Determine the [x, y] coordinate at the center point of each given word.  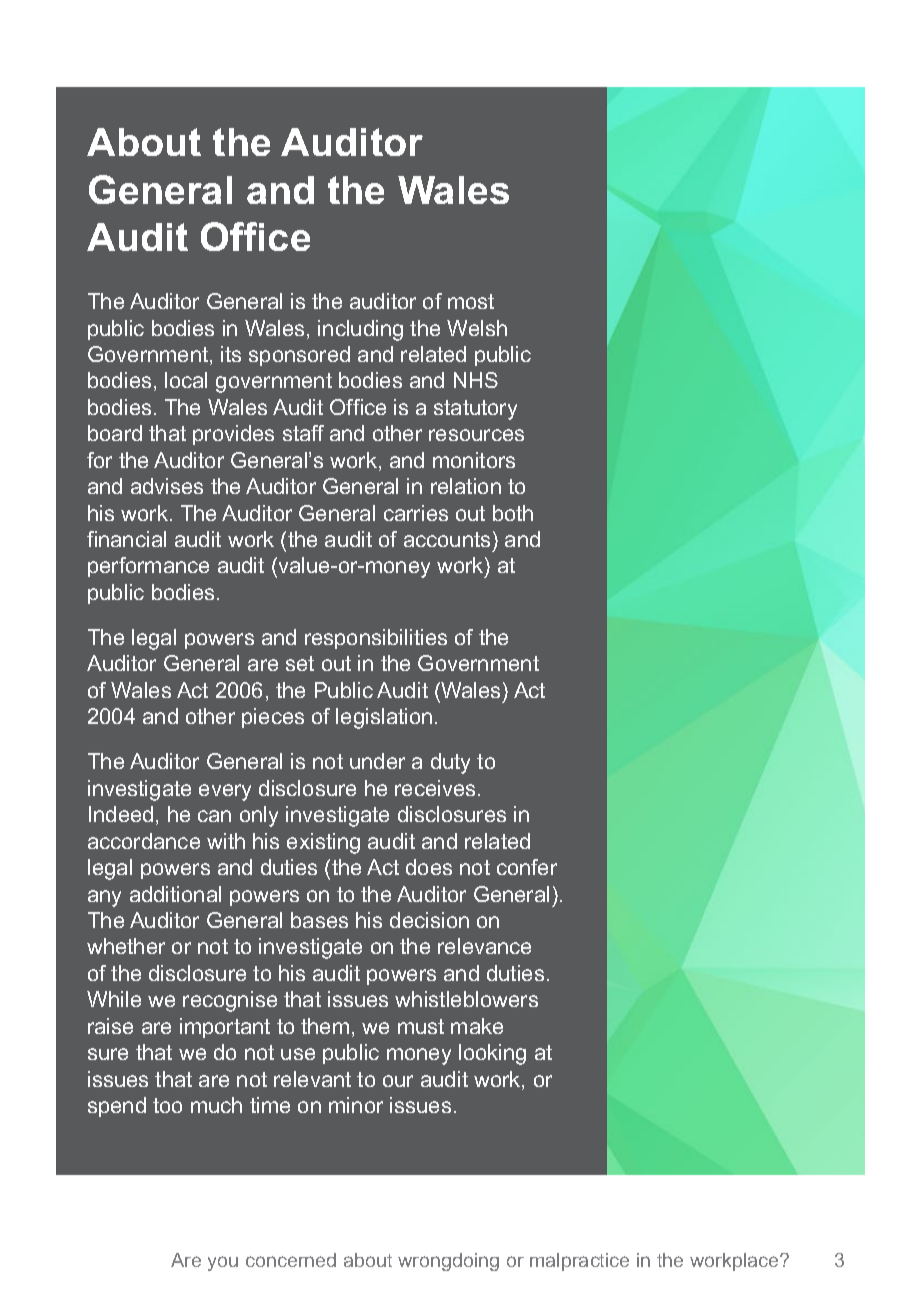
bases [319, 920]
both [513, 513]
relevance [484, 946]
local [186, 380]
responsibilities [376, 639]
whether [126, 946]
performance [148, 567]
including [360, 330]
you [223, 1263]
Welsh [477, 328]
